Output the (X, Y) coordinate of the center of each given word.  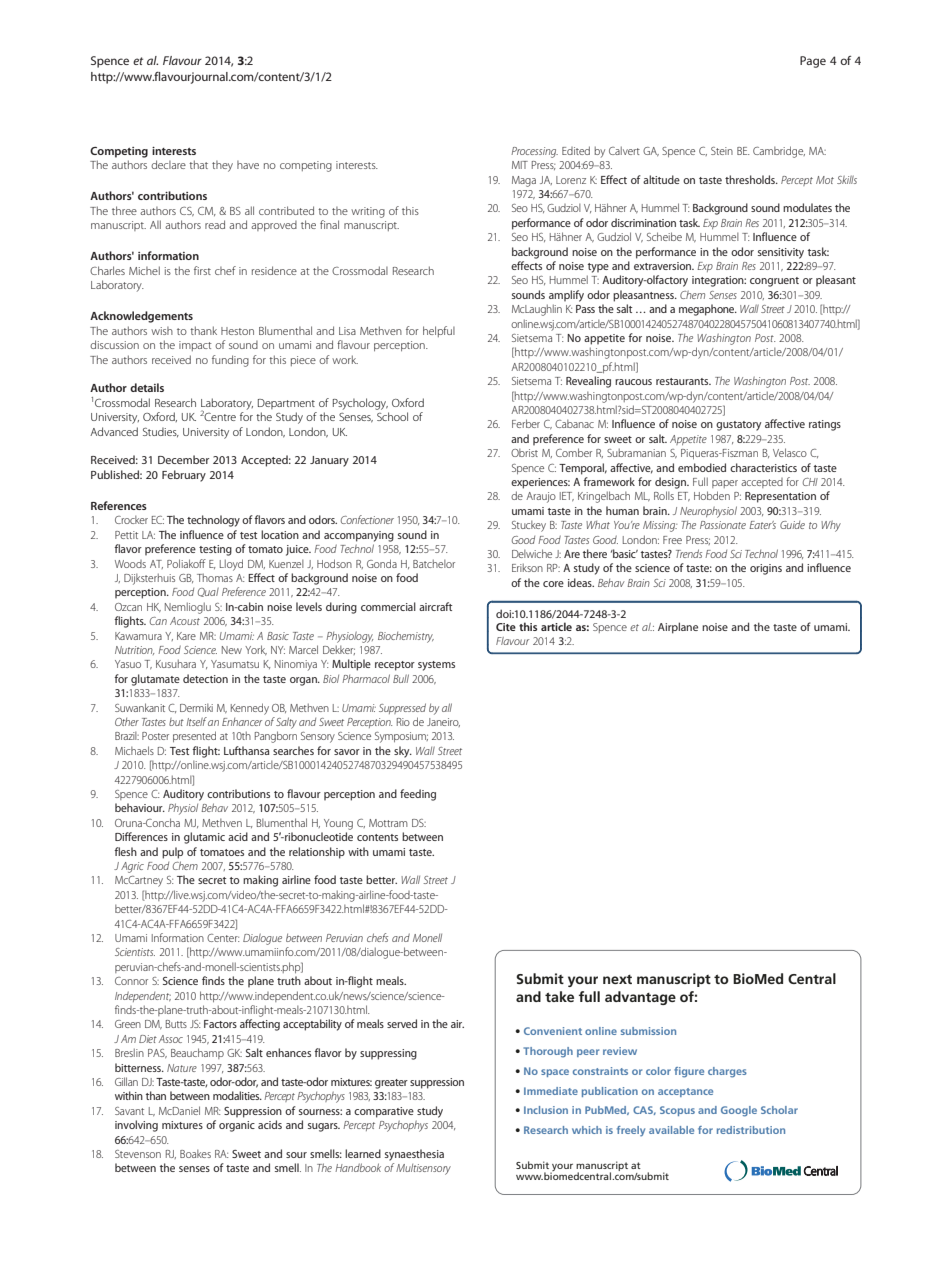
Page (813, 62)
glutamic (204, 838)
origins (766, 569)
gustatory (738, 426)
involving (136, 1126)
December (183, 459)
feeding (418, 795)
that (198, 164)
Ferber (526, 423)
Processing (534, 152)
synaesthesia (414, 1155)
